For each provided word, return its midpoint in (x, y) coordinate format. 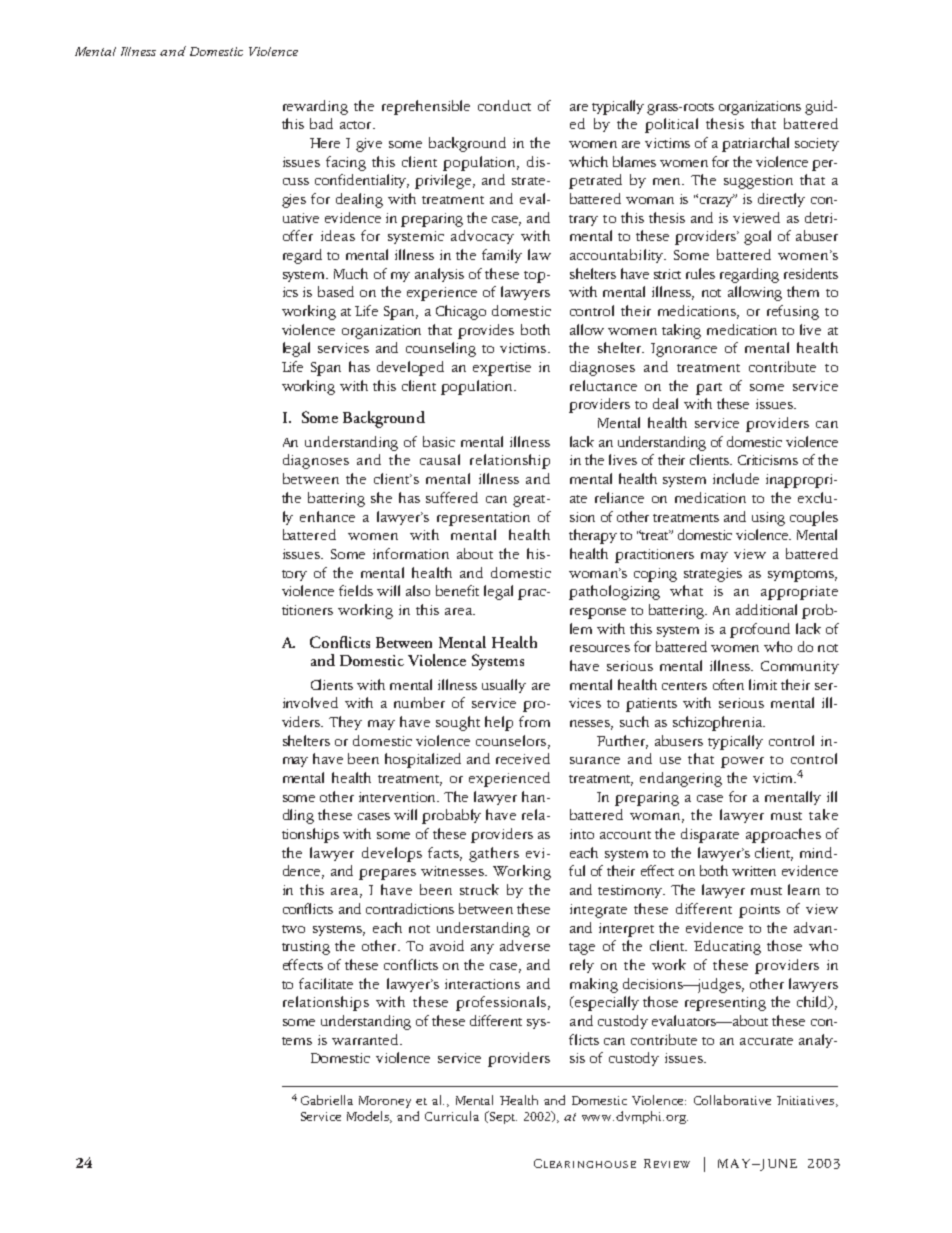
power (742, 762)
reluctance (603, 385)
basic (439, 441)
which (588, 161)
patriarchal (755, 144)
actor (357, 125)
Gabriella (327, 1100)
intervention (399, 797)
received (523, 758)
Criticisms (768, 460)
